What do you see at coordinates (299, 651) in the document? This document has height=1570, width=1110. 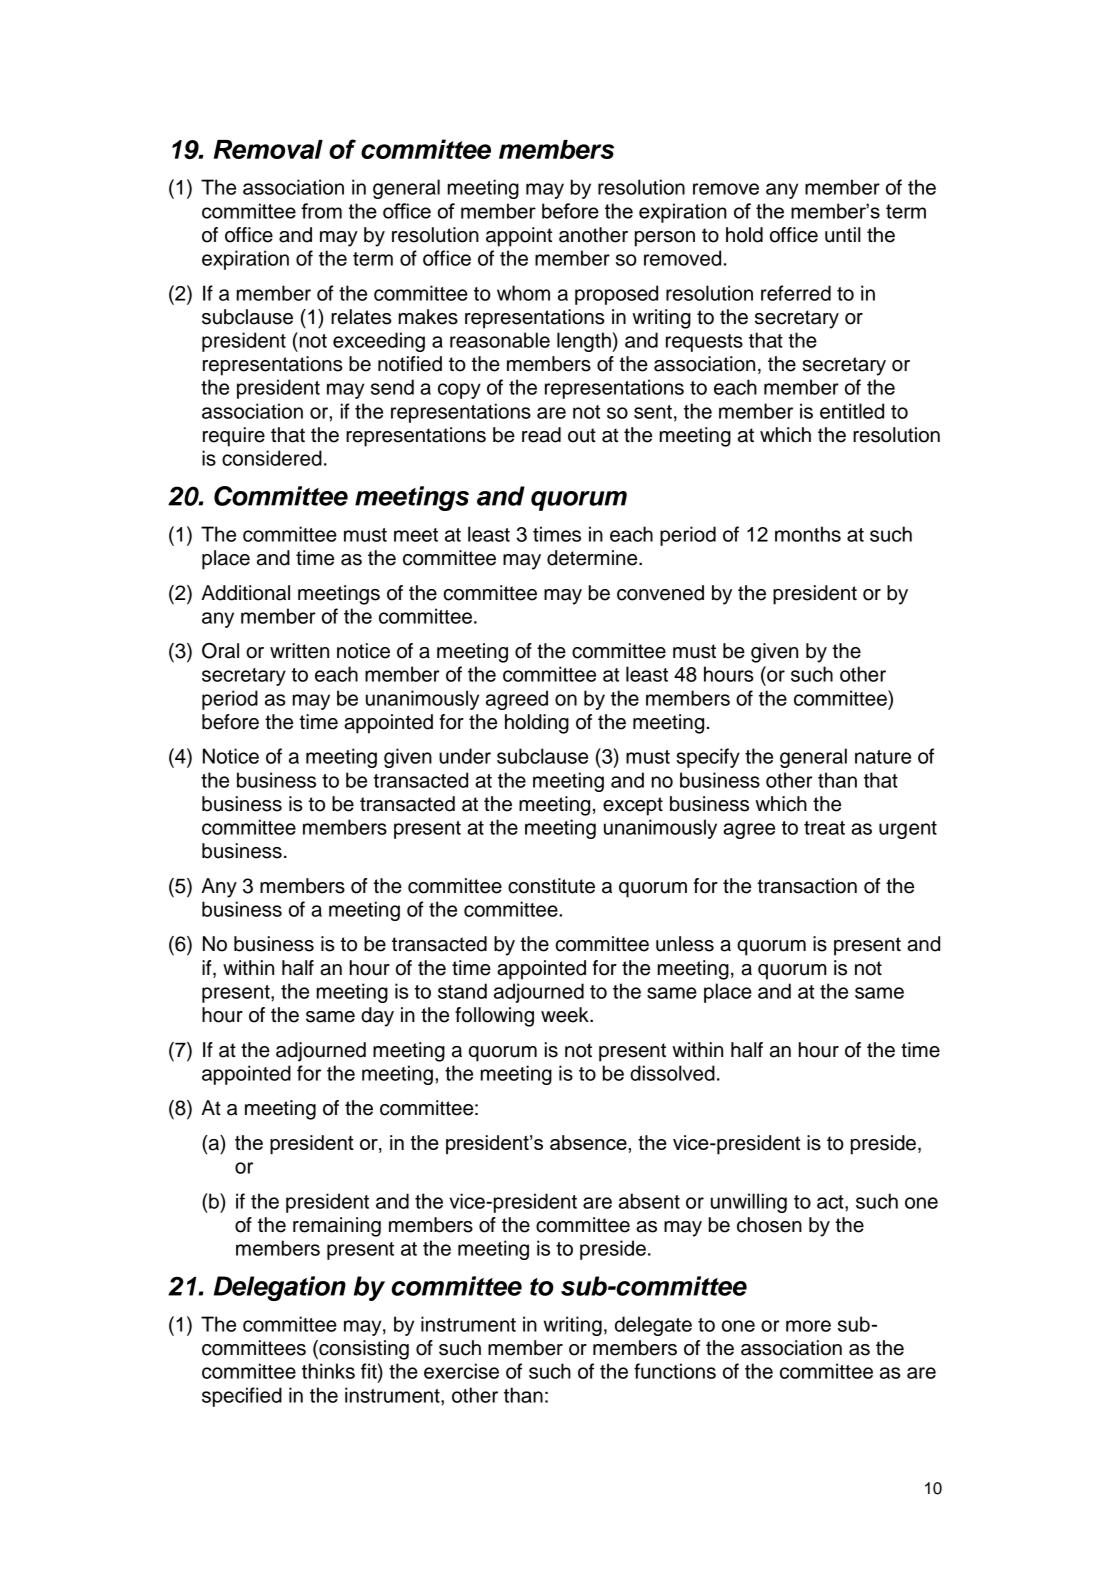 I see `written` at bounding box center [299, 651].
